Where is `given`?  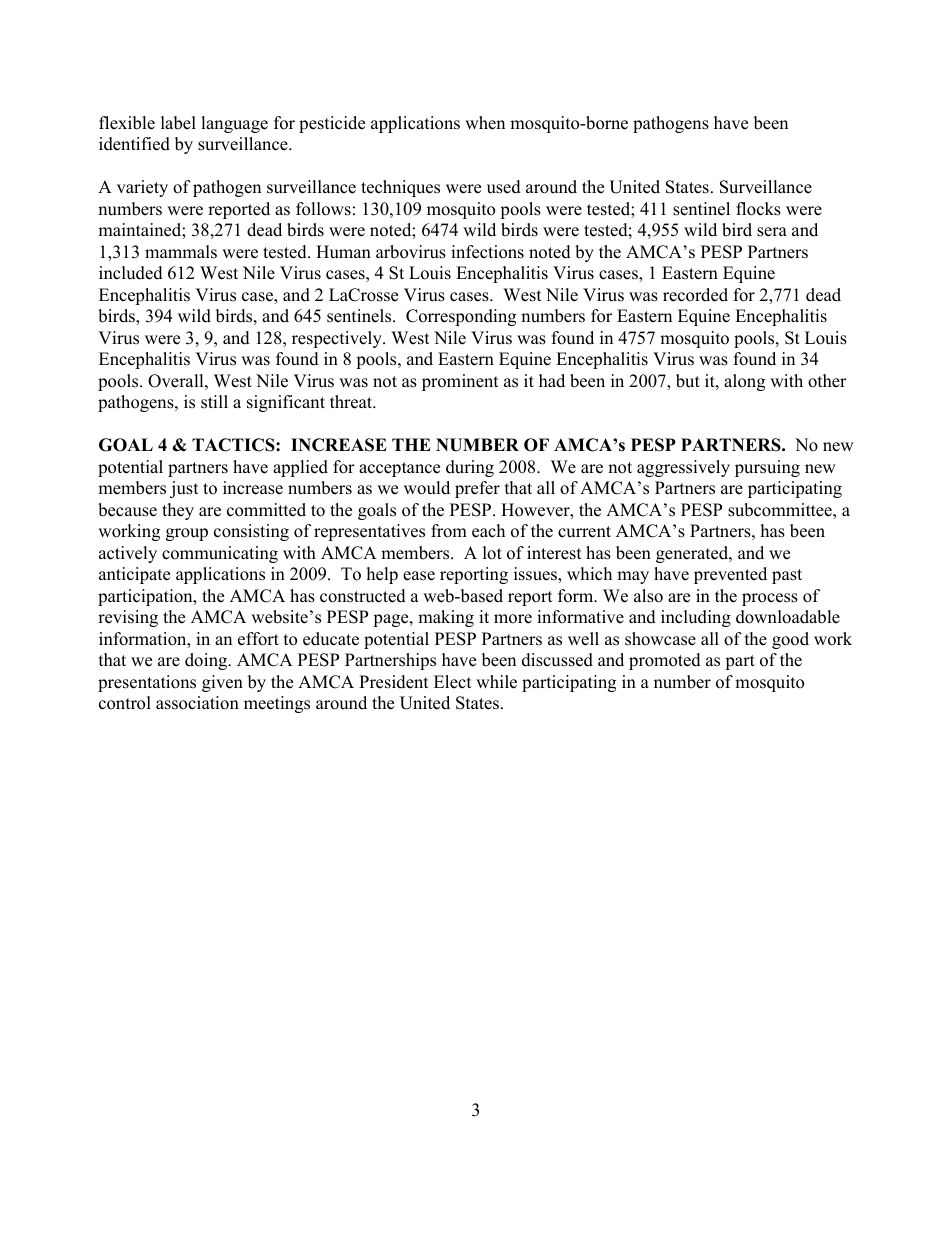
given is located at coordinates (222, 683).
